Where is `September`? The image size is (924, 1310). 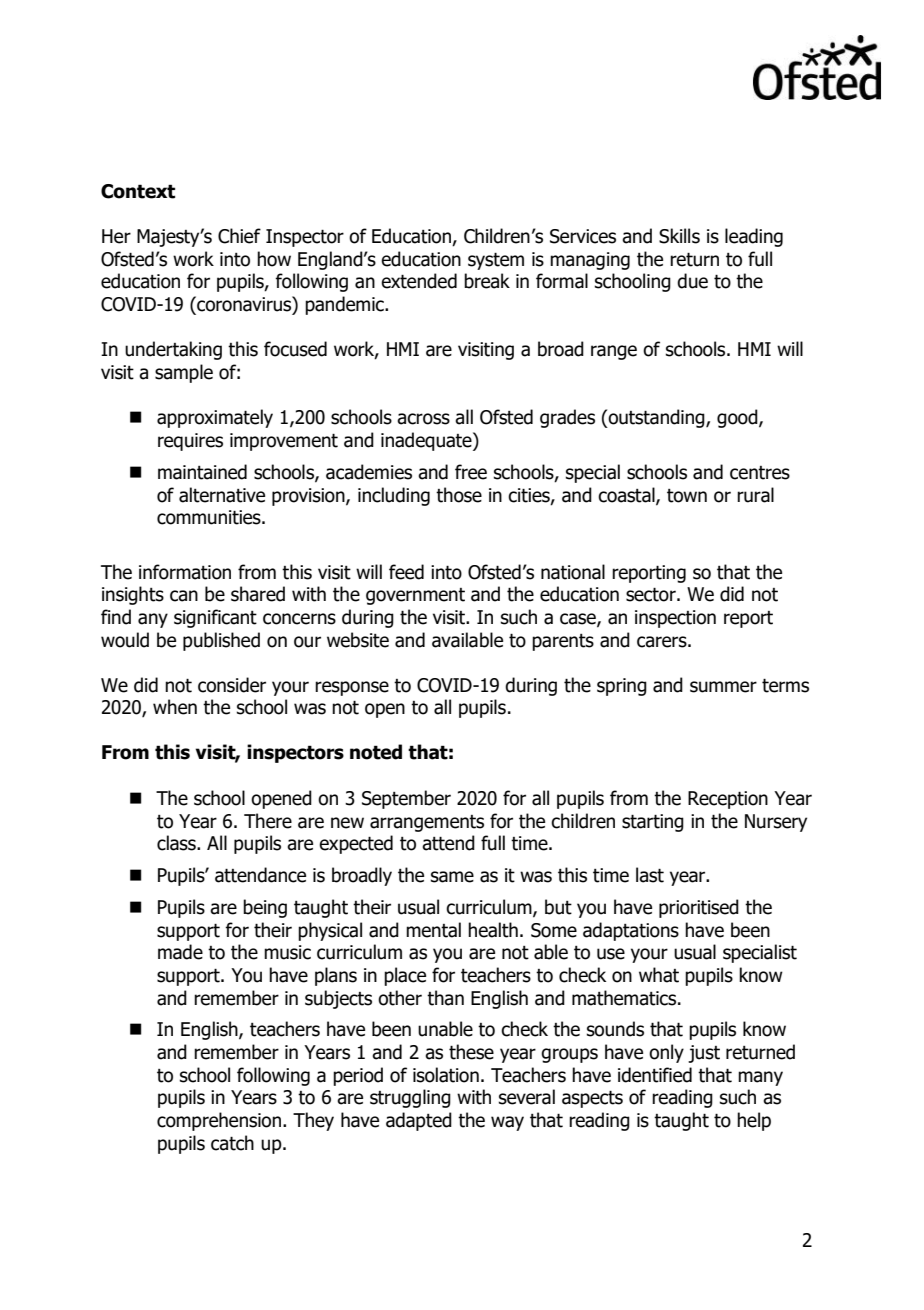 September is located at coordinates (406, 799).
